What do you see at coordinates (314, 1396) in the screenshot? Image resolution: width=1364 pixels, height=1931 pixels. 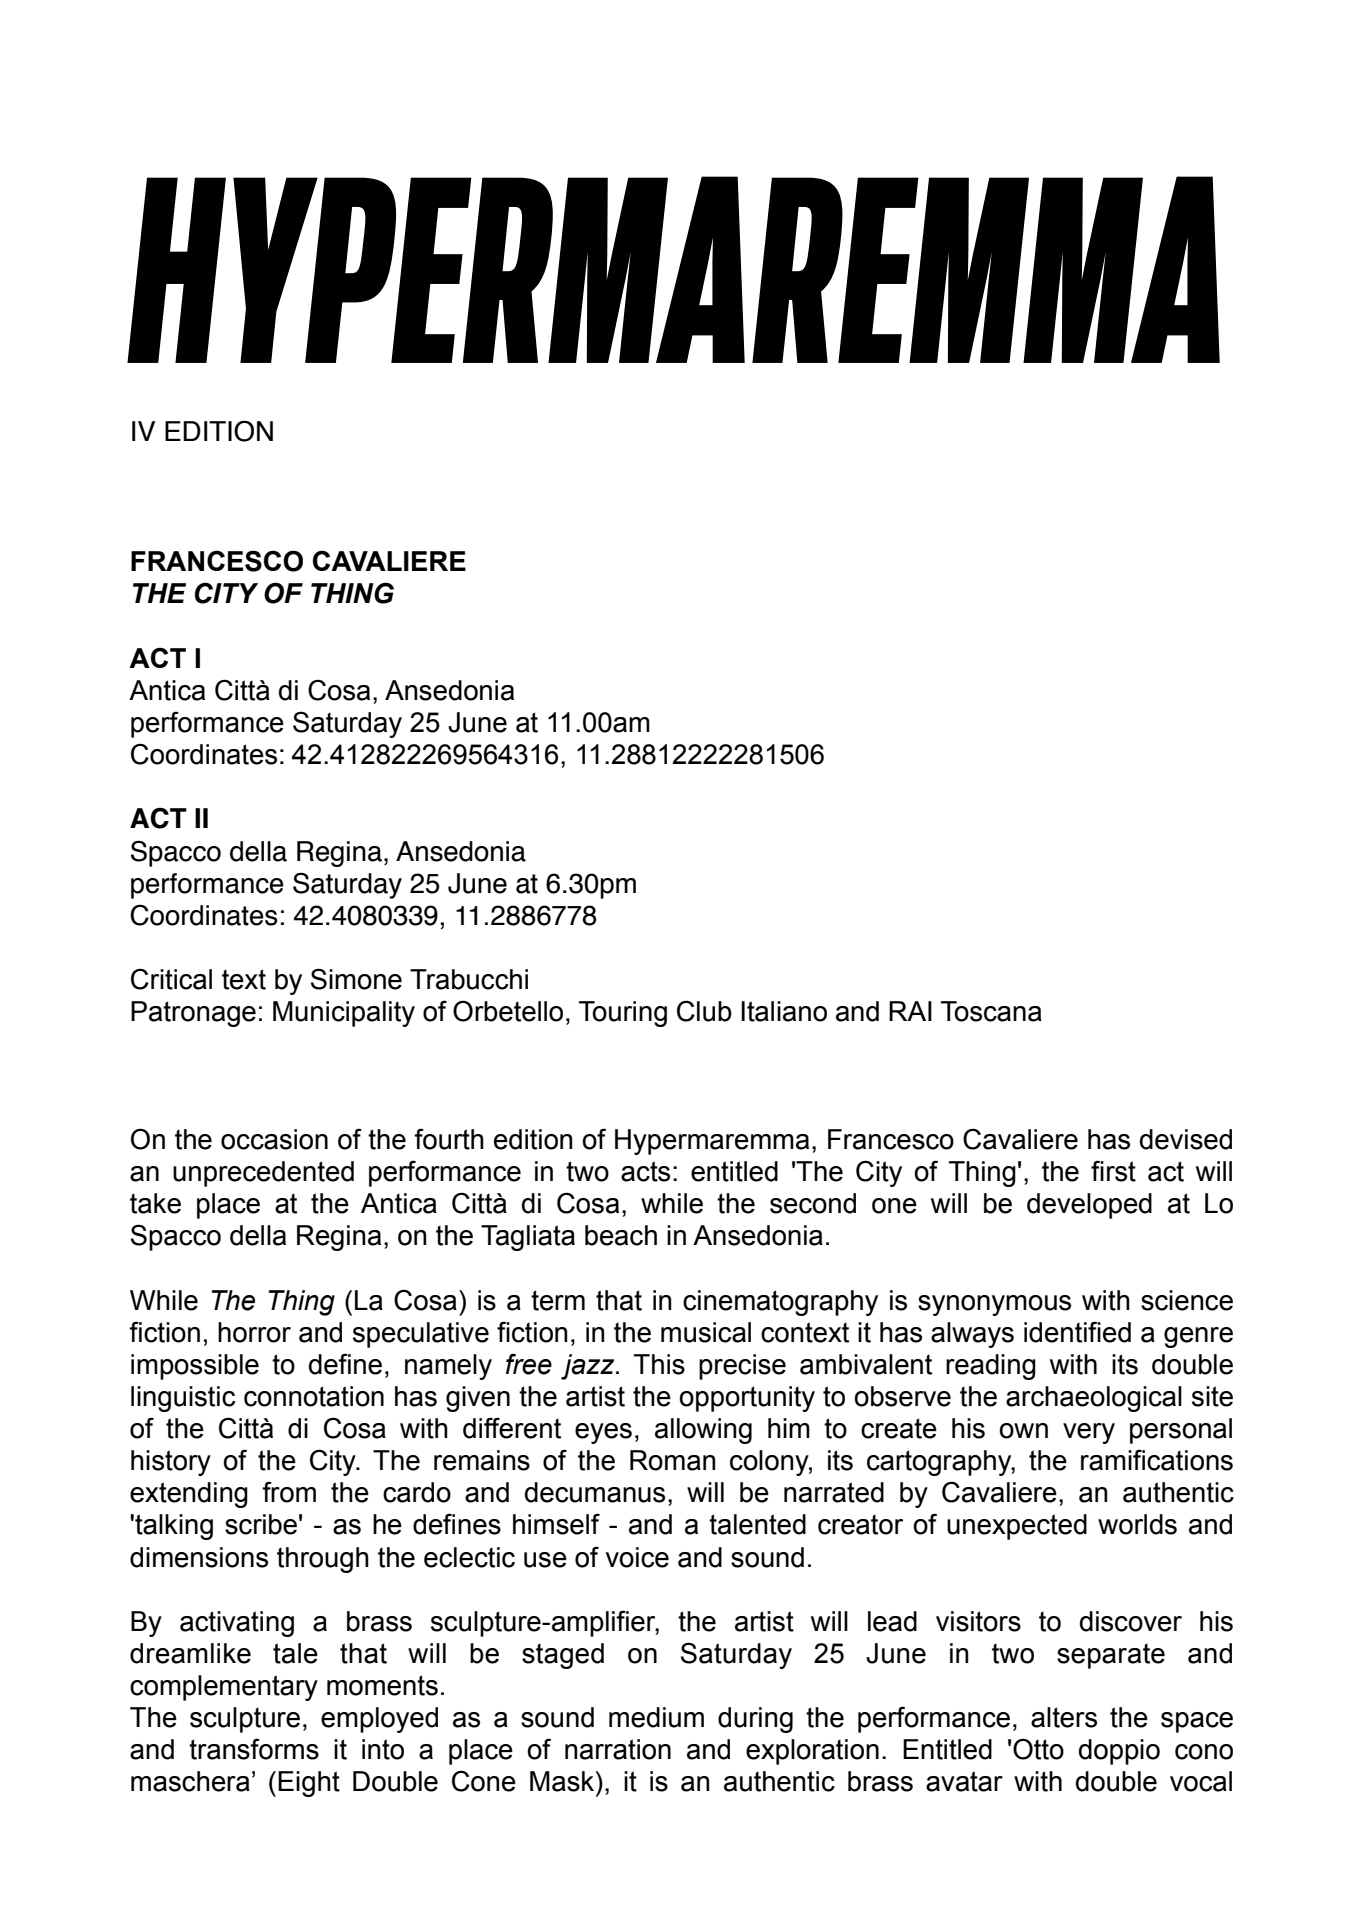 I see `connotation` at bounding box center [314, 1396].
